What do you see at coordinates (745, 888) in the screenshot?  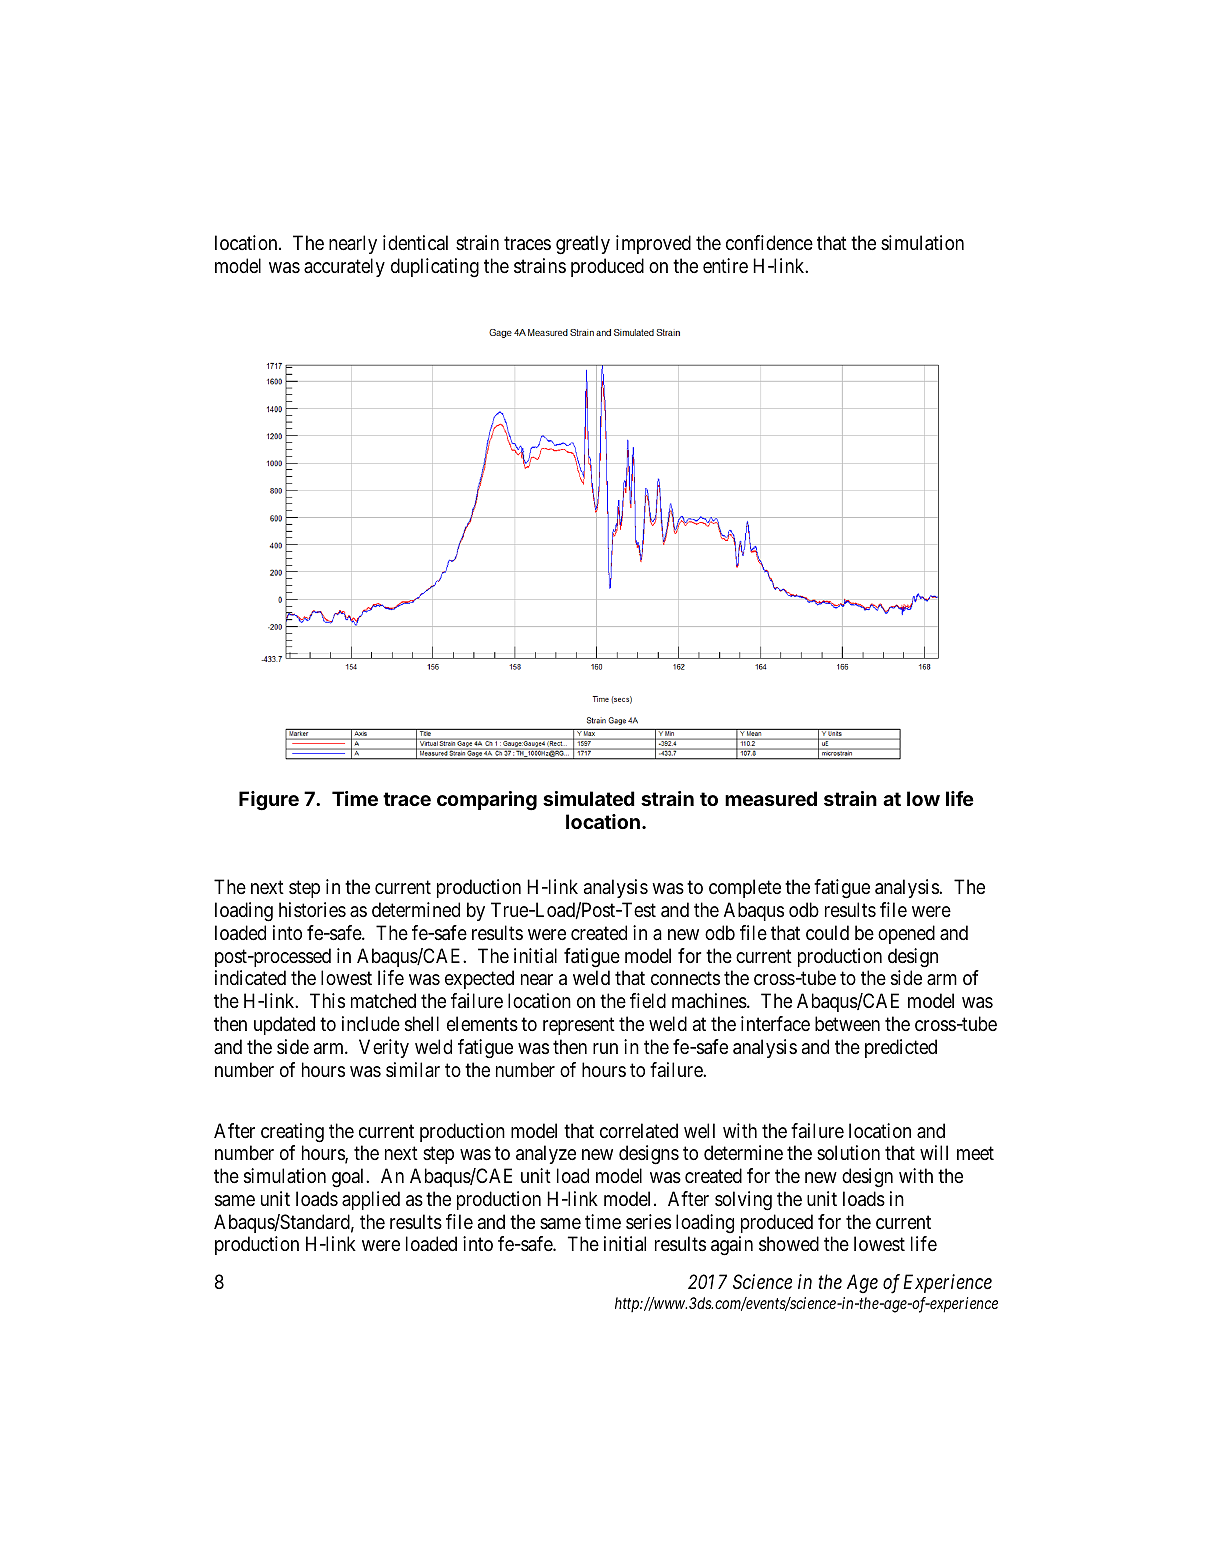 I see `complete` at bounding box center [745, 888].
